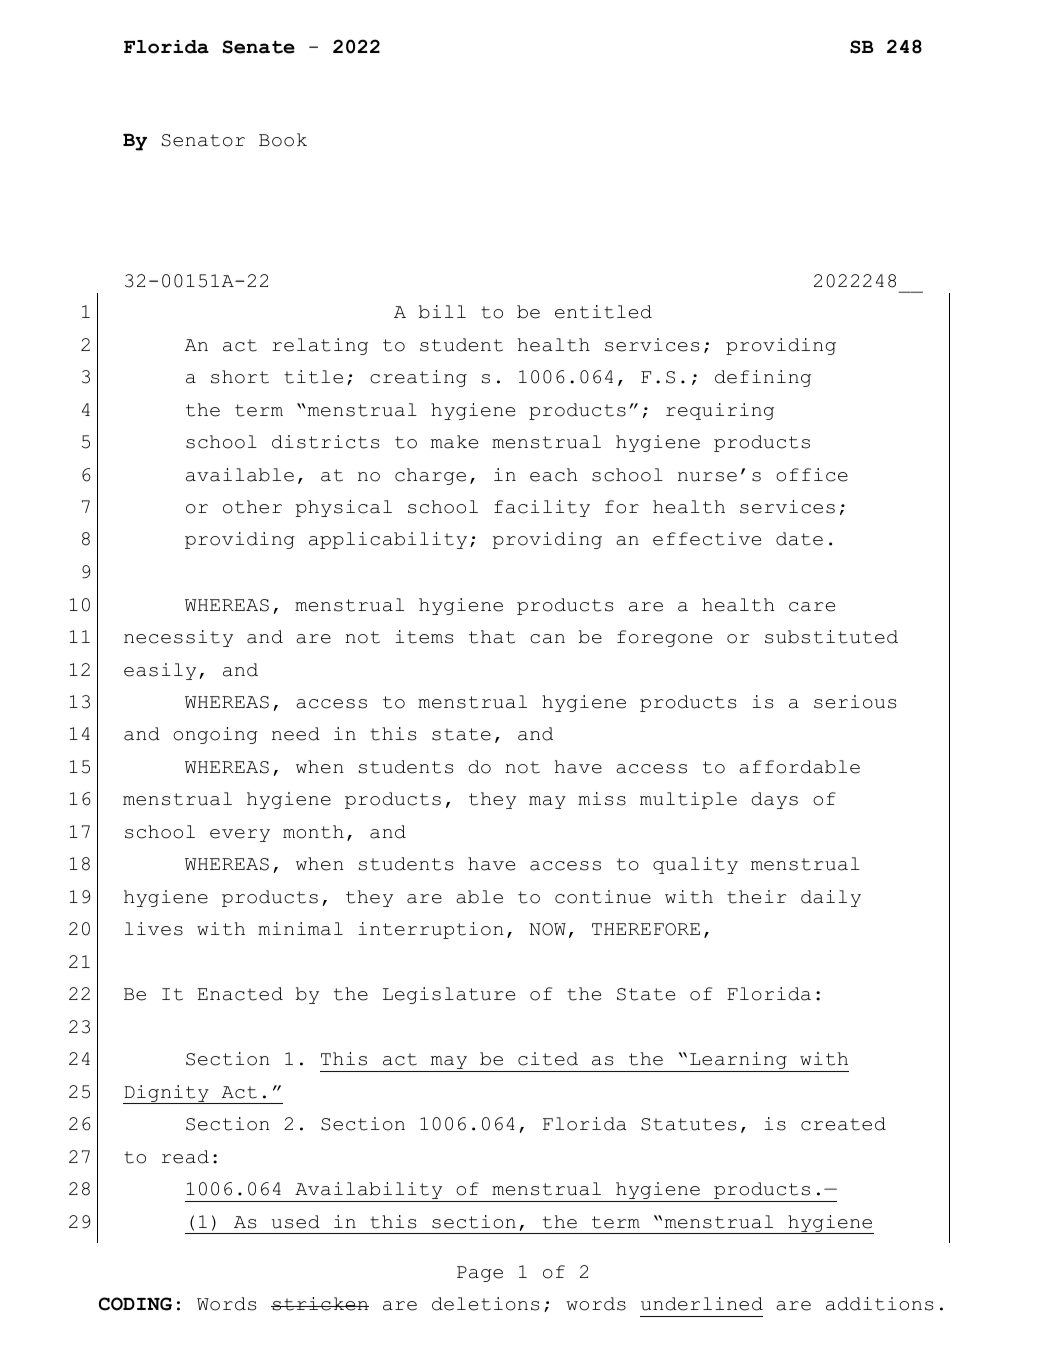 This screenshot has height=1354, width=1046. I want to click on short, so click(240, 377).
